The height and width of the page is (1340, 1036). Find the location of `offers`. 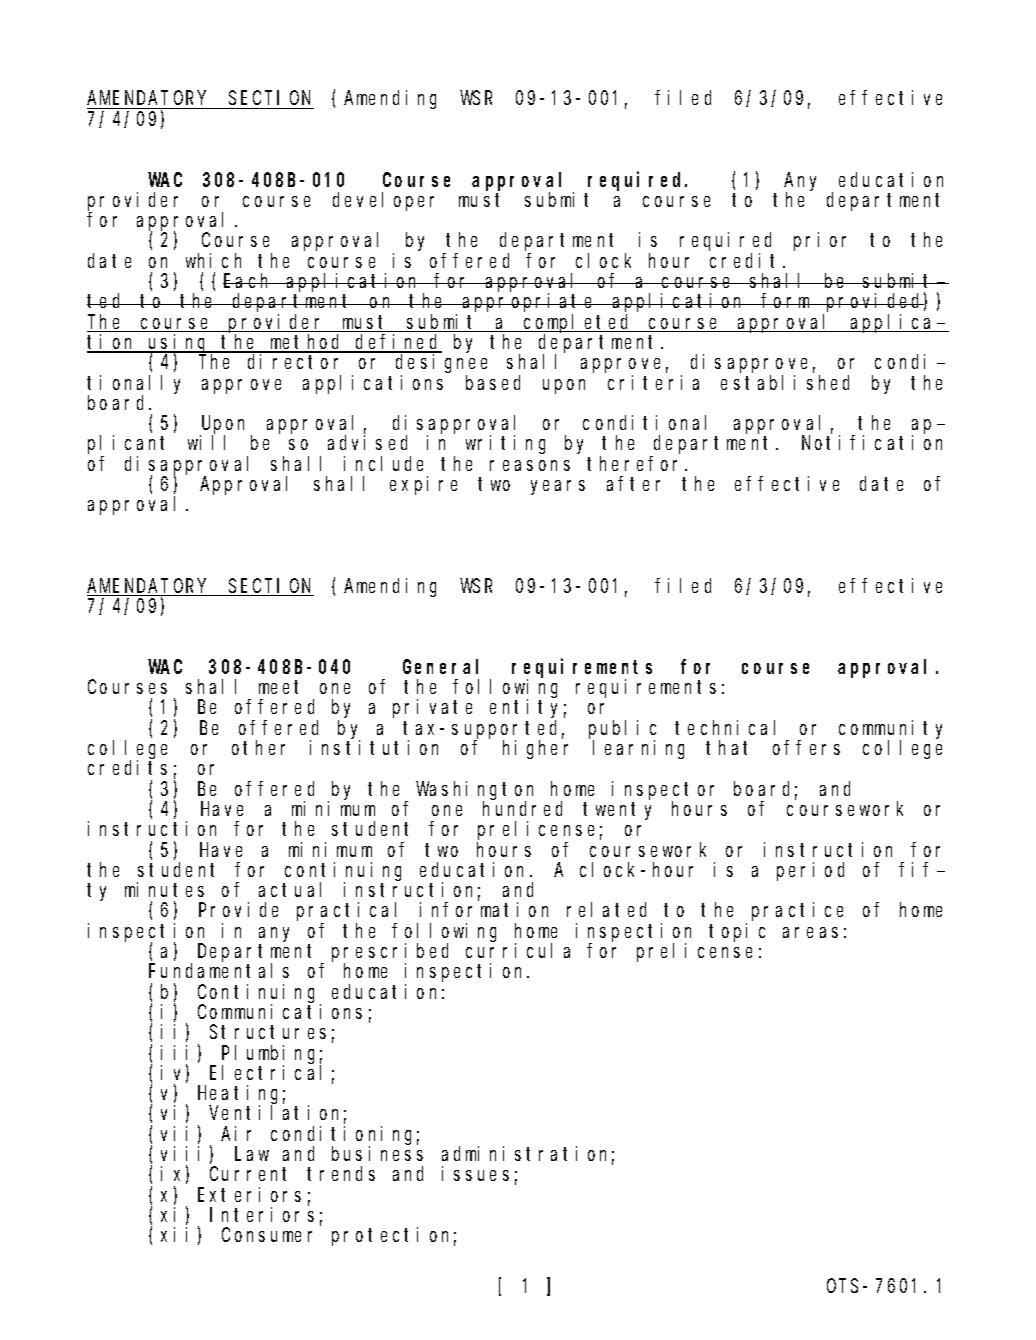

offers is located at coordinates (806, 747).
